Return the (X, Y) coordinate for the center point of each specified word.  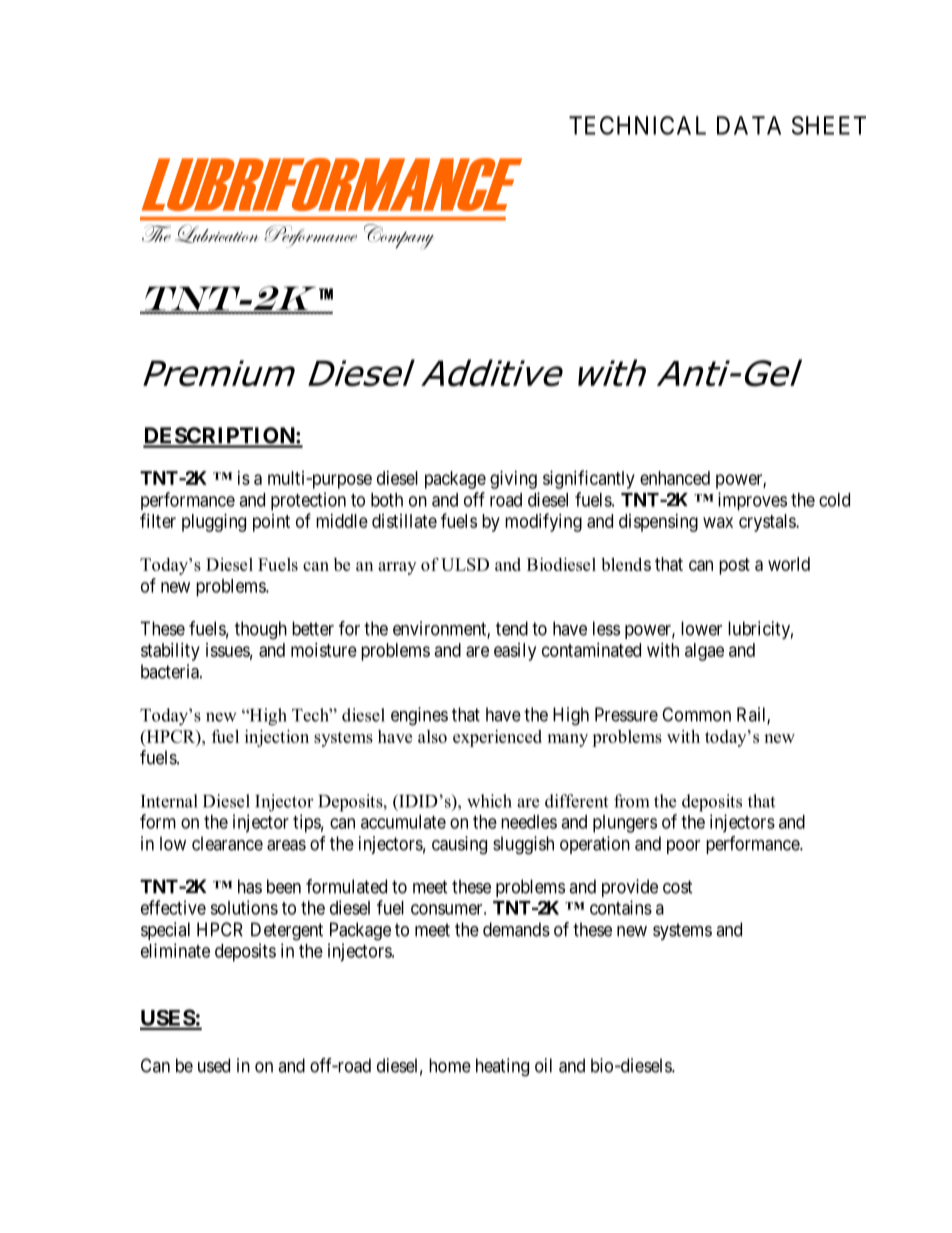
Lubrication (216, 233)
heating (502, 1067)
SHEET (829, 125)
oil (543, 1065)
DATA (749, 125)
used (214, 1065)
